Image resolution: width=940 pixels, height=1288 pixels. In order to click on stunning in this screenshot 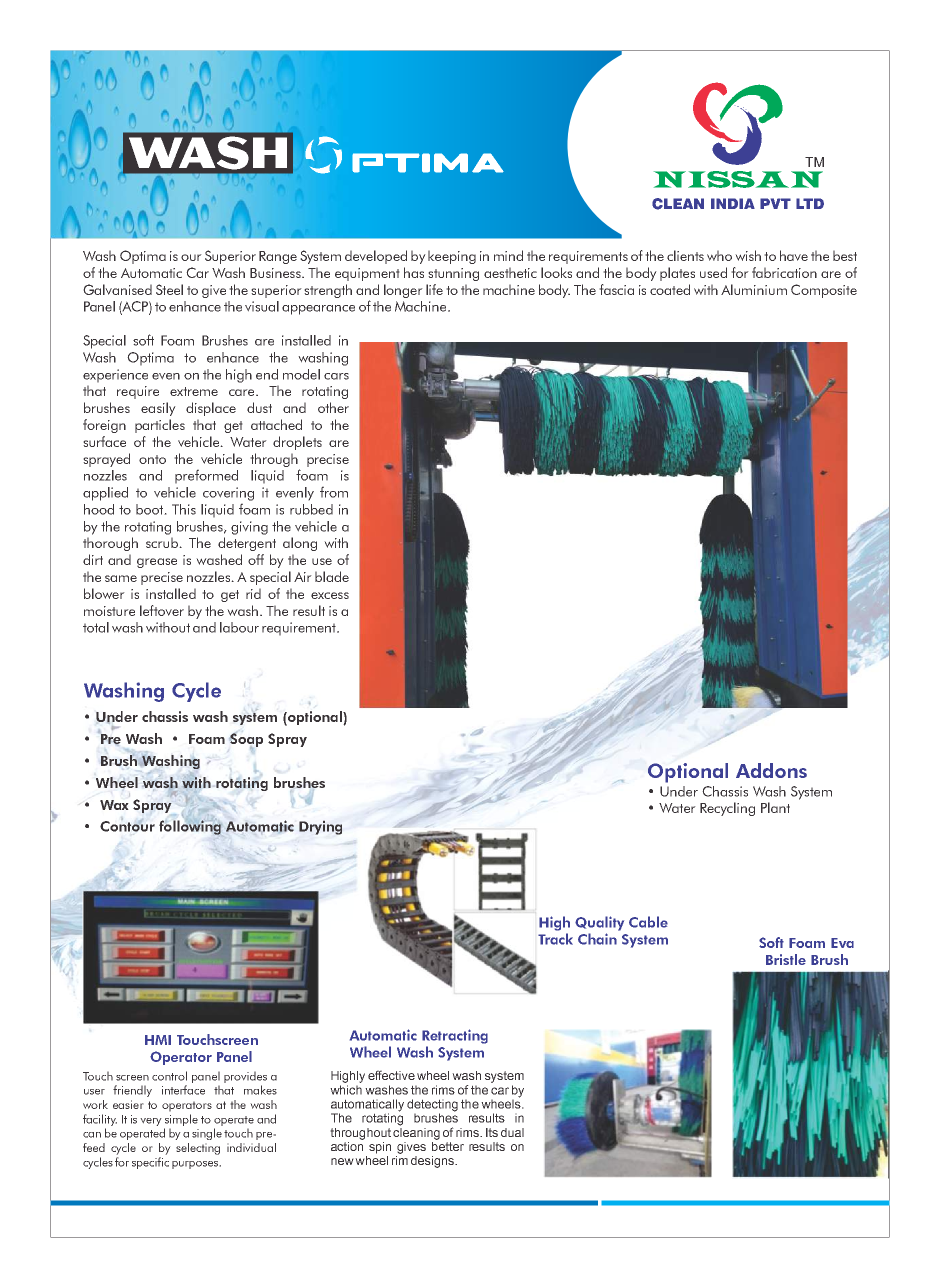, I will do `click(453, 274)`.
